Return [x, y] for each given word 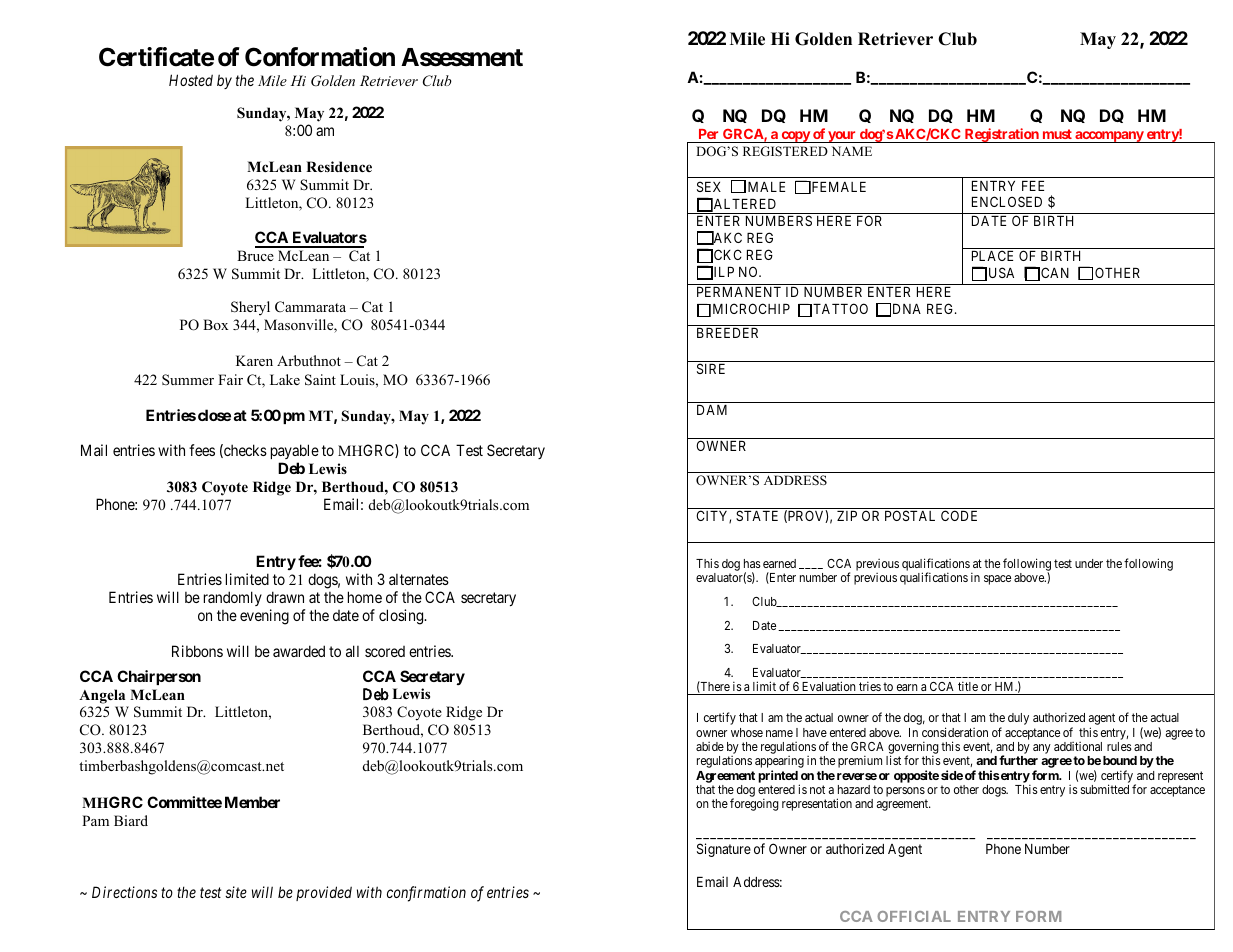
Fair [230, 379]
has [752, 563]
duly [1018, 719]
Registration [1001, 135]
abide [710, 746]
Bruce [255, 255]
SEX [709, 186]
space [997, 580]
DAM [712, 410]
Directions [124, 892]
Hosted [191, 80]
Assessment [462, 57]
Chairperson [159, 677]
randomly [233, 598]
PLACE [992, 255]
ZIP [847, 516]
